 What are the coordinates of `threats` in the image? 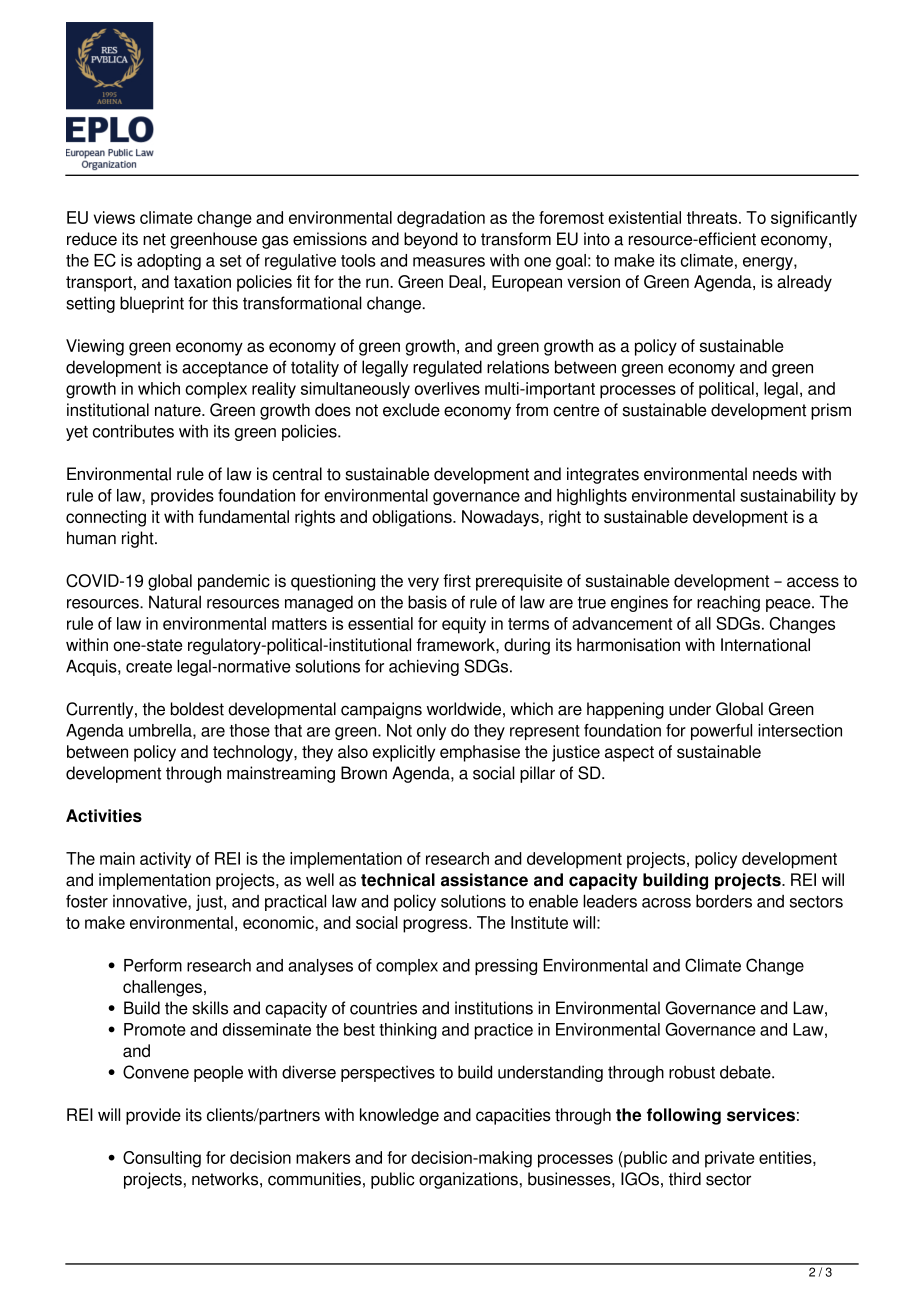 It's located at (713, 217).
